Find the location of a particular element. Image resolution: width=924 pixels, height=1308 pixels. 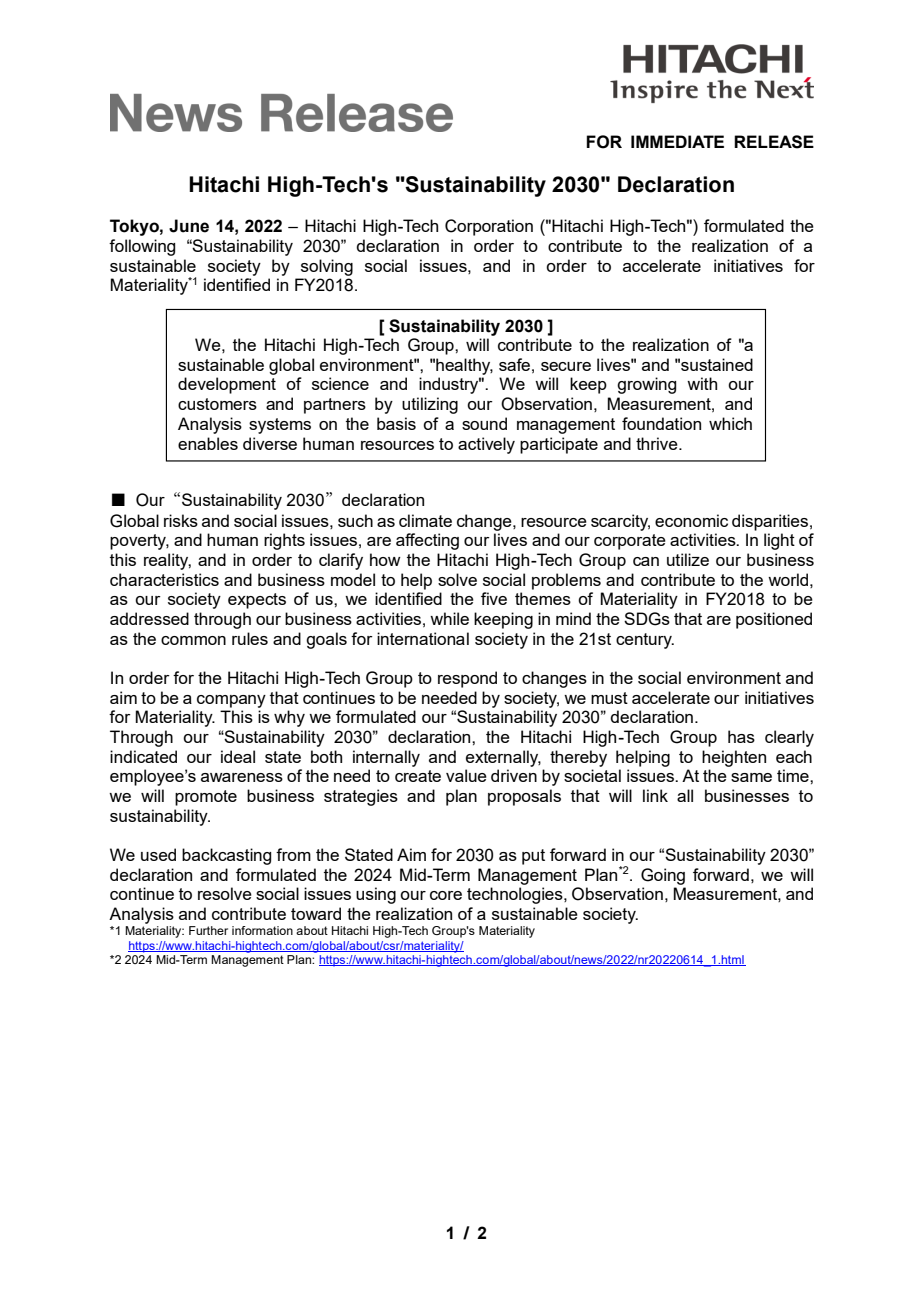

June is located at coordinates (189, 226).
